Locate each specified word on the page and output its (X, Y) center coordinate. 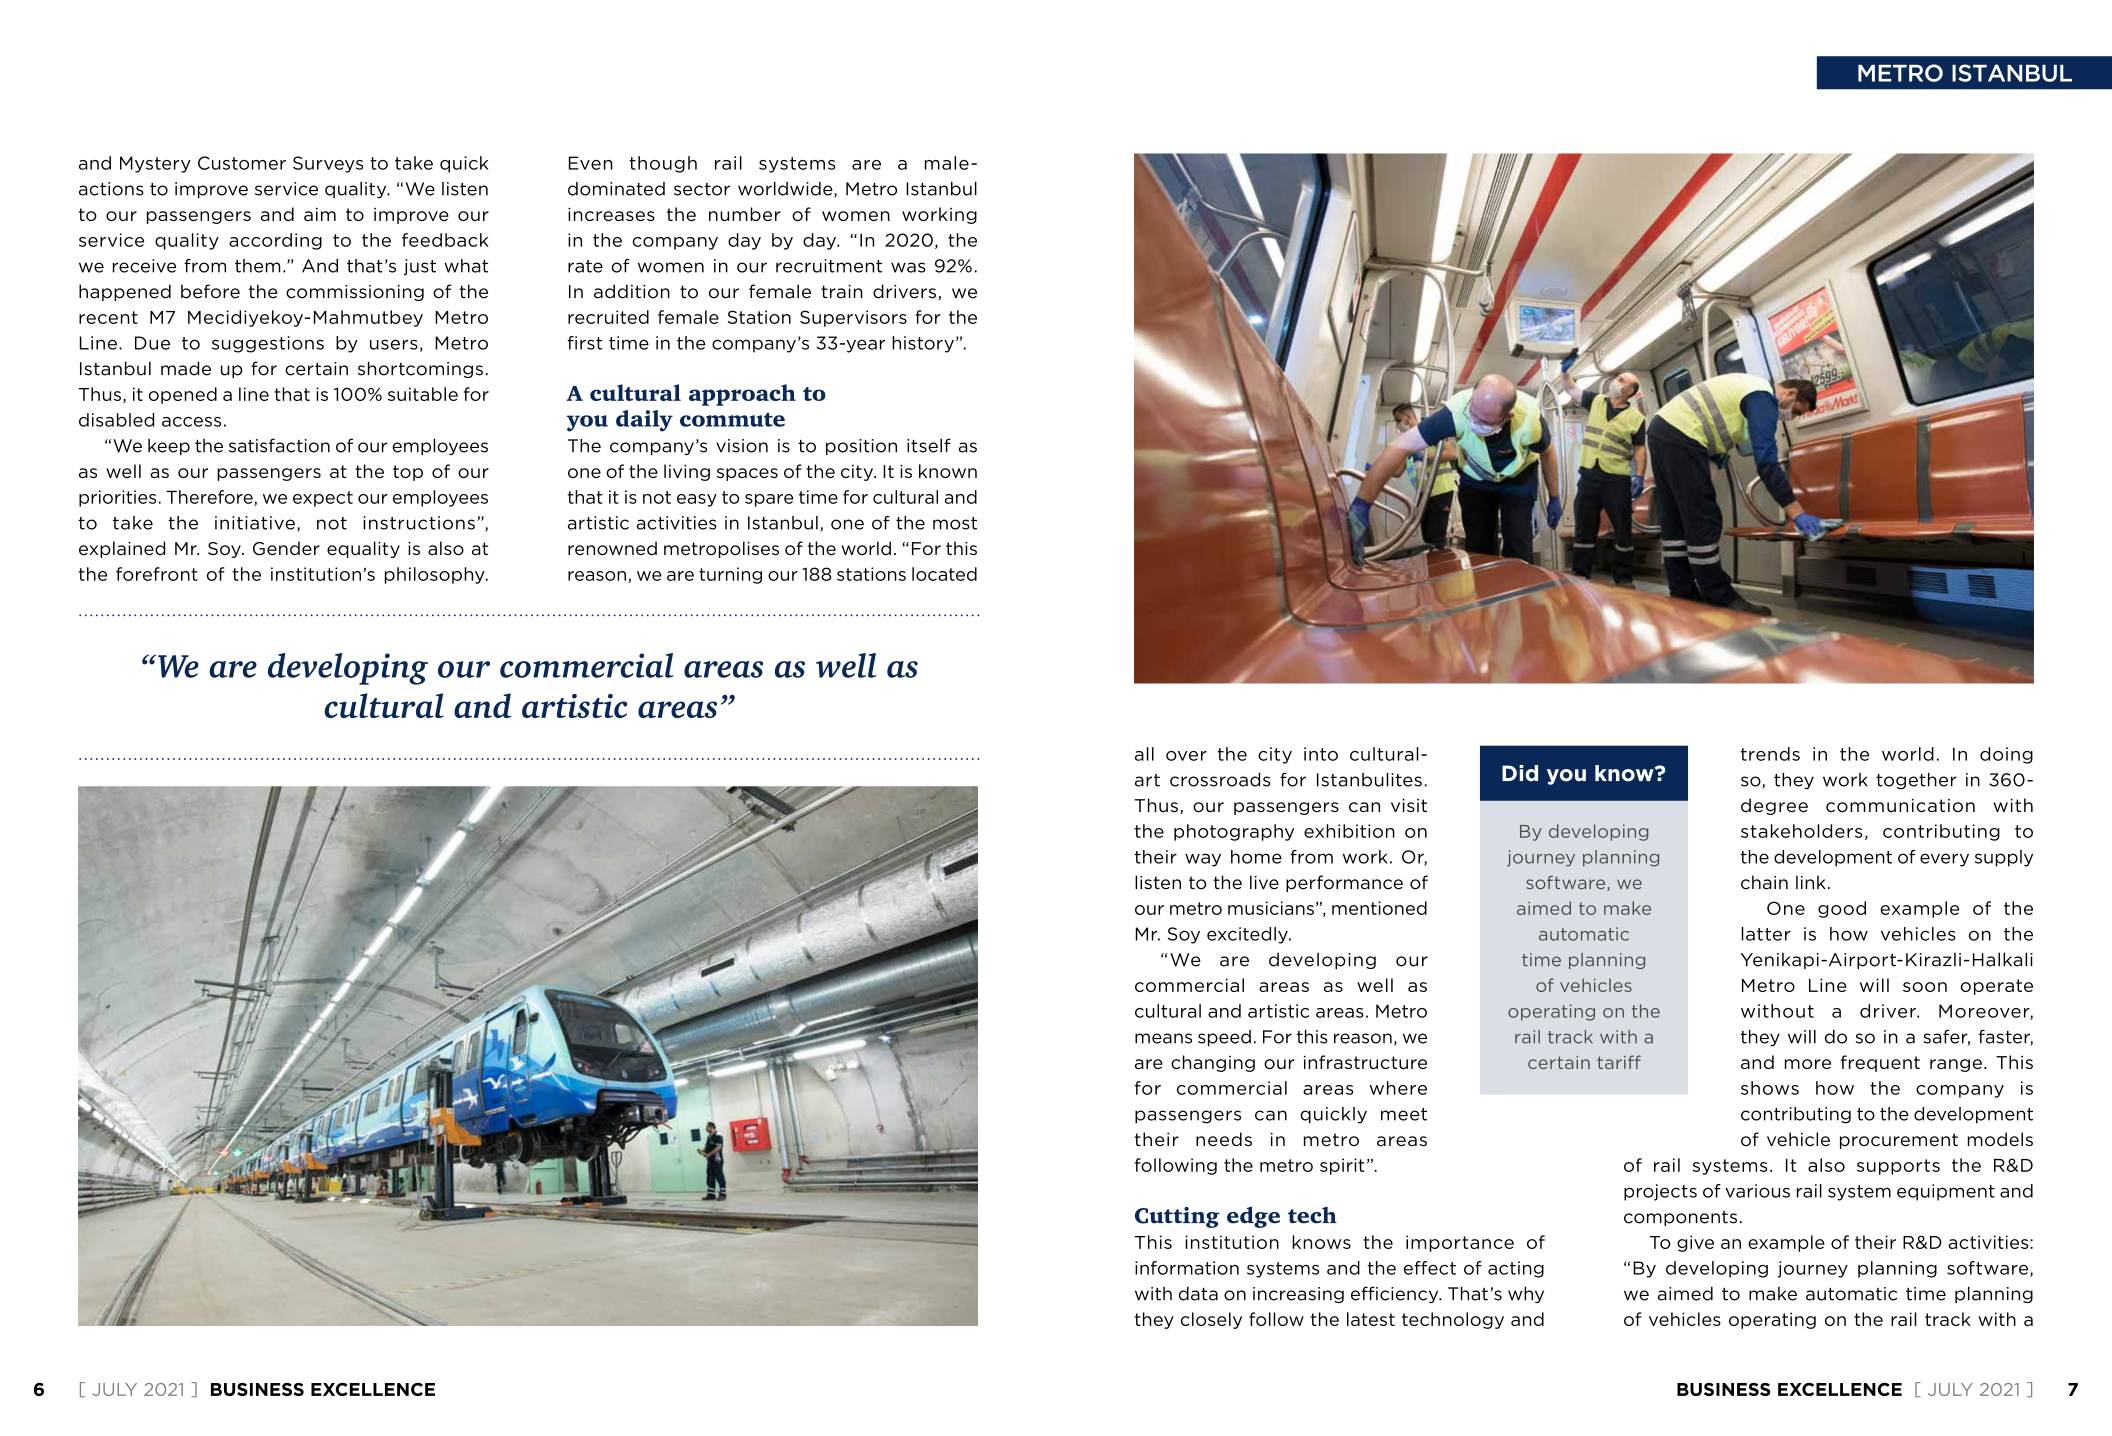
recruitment (829, 266)
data (1198, 1293)
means (1163, 1038)
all (1144, 754)
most (955, 523)
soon (1925, 987)
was (908, 267)
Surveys (328, 164)
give (1695, 1243)
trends (1770, 754)
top (408, 473)
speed (1224, 1038)
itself (929, 445)
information (1187, 1268)
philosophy (436, 575)
